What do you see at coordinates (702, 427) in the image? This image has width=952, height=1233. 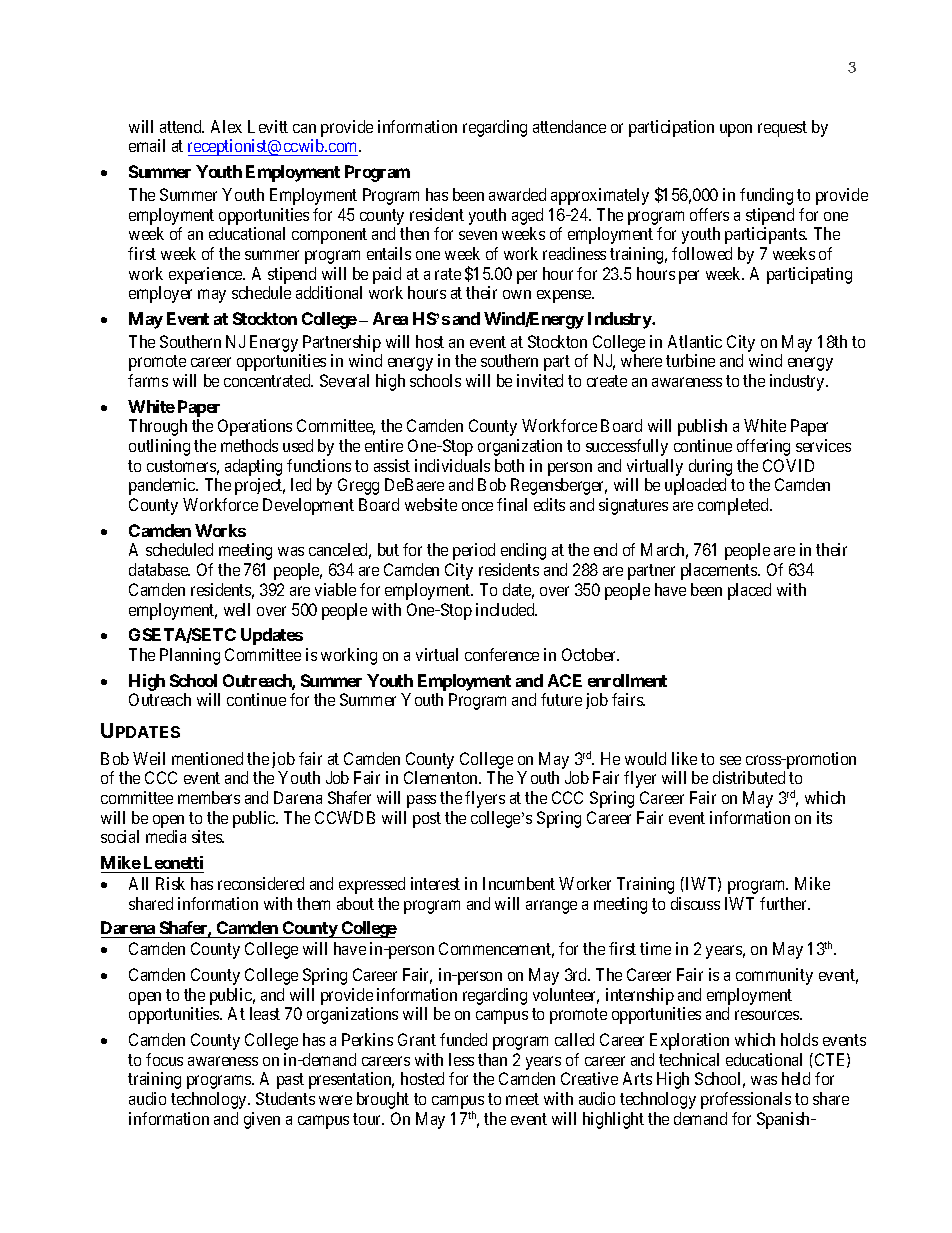 I see `publish` at bounding box center [702, 427].
